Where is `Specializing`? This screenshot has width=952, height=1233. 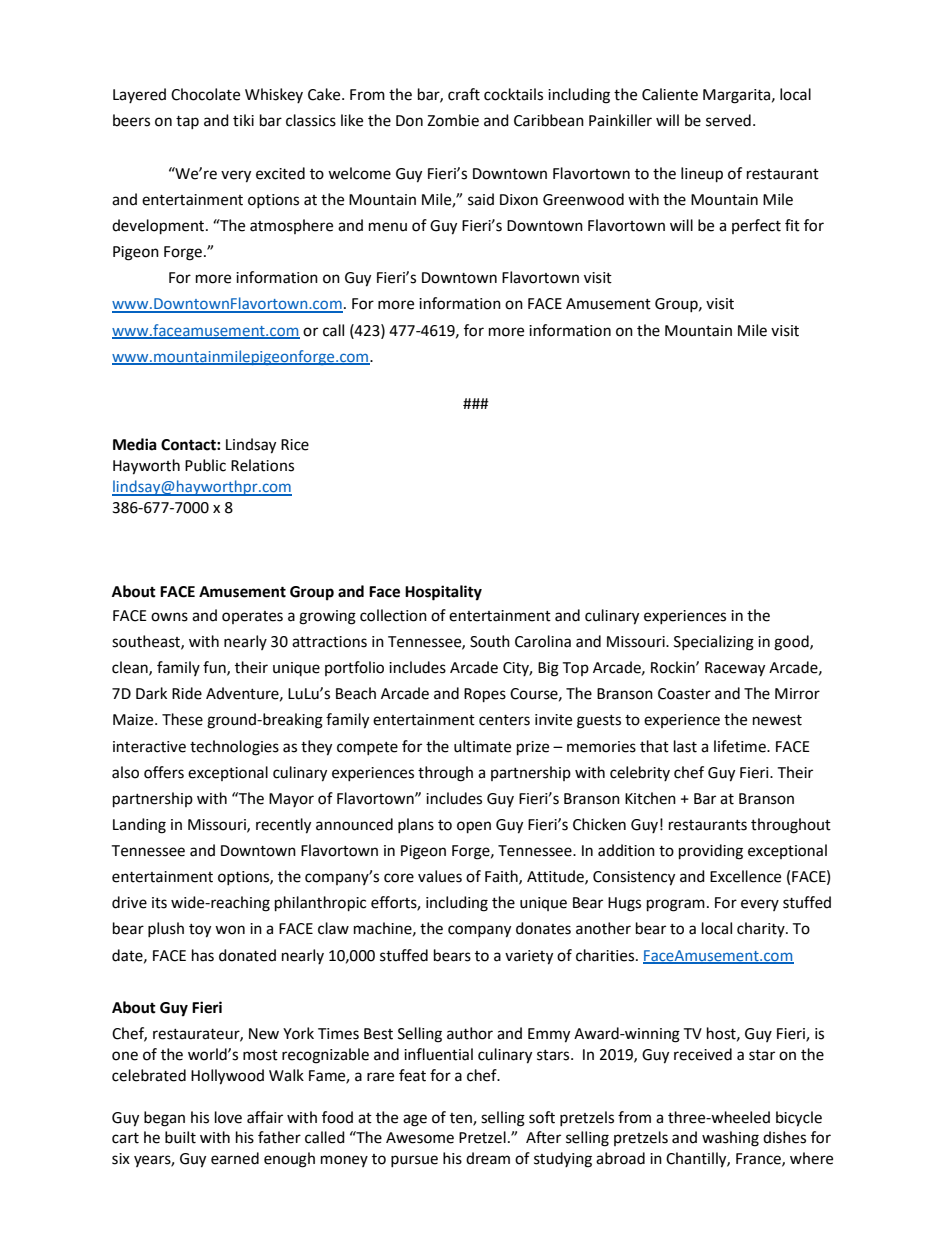
Specializing is located at coordinates (714, 643).
